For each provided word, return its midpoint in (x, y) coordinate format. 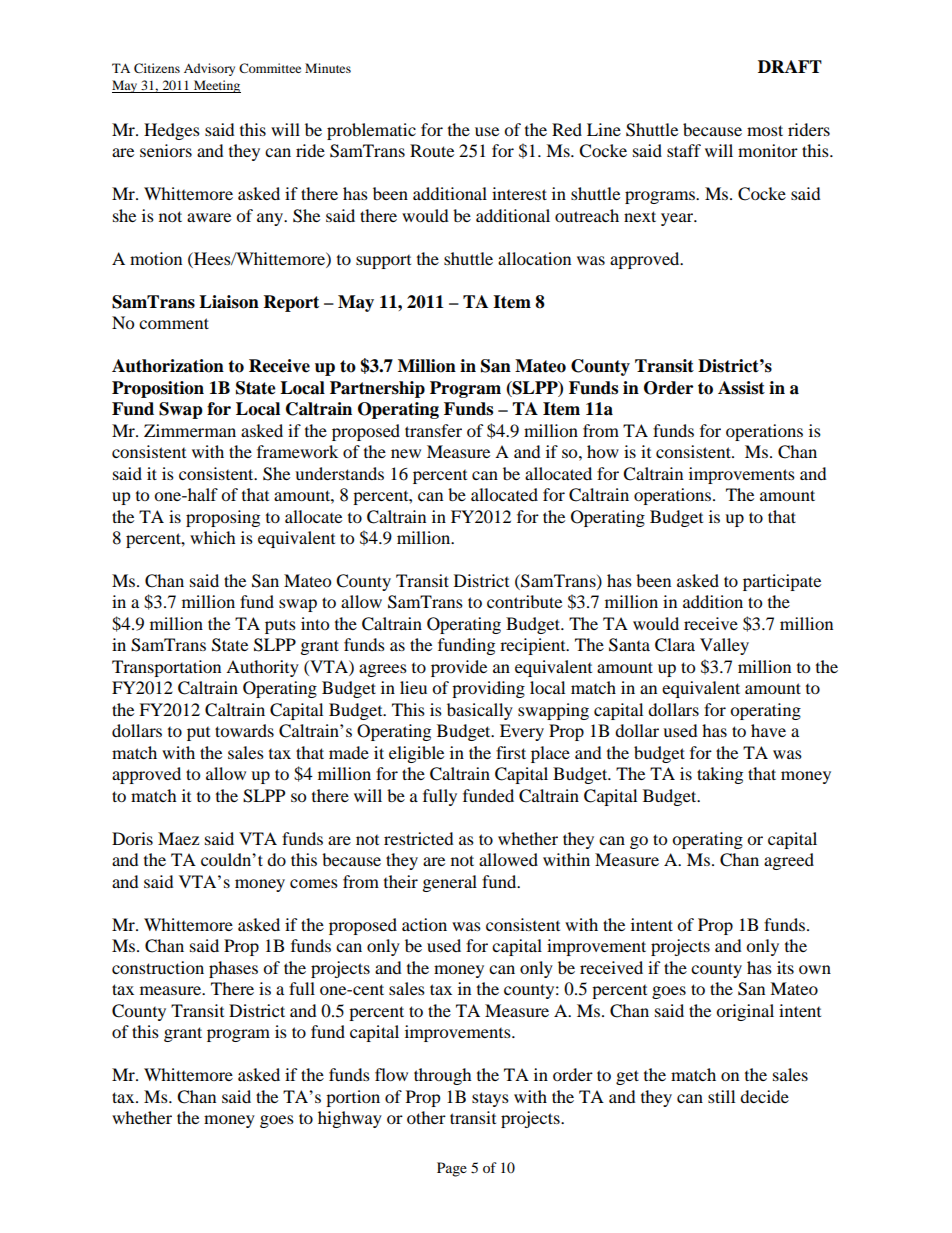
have (768, 730)
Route (432, 150)
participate (782, 582)
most (765, 130)
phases (233, 969)
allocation (534, 258)
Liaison (229, 302)
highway (350, 1119)
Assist (741, 388)
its (785, 967)
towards (244, 730)
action (424, 924)
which (213, 537)
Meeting (216, 86)
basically (480, 711)
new (406, 453)
